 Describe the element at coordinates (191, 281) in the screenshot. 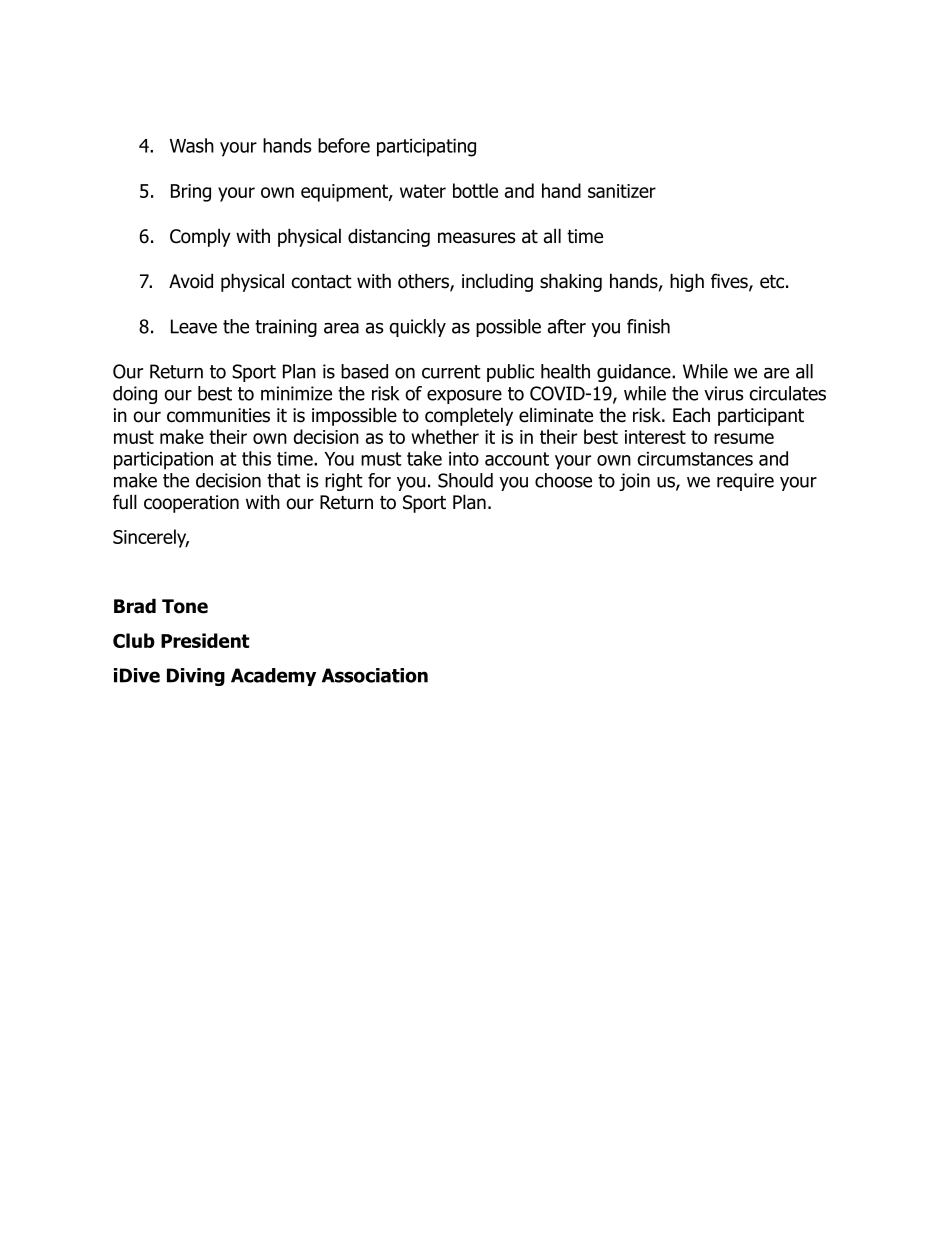

I see `Avoid` at that location.
